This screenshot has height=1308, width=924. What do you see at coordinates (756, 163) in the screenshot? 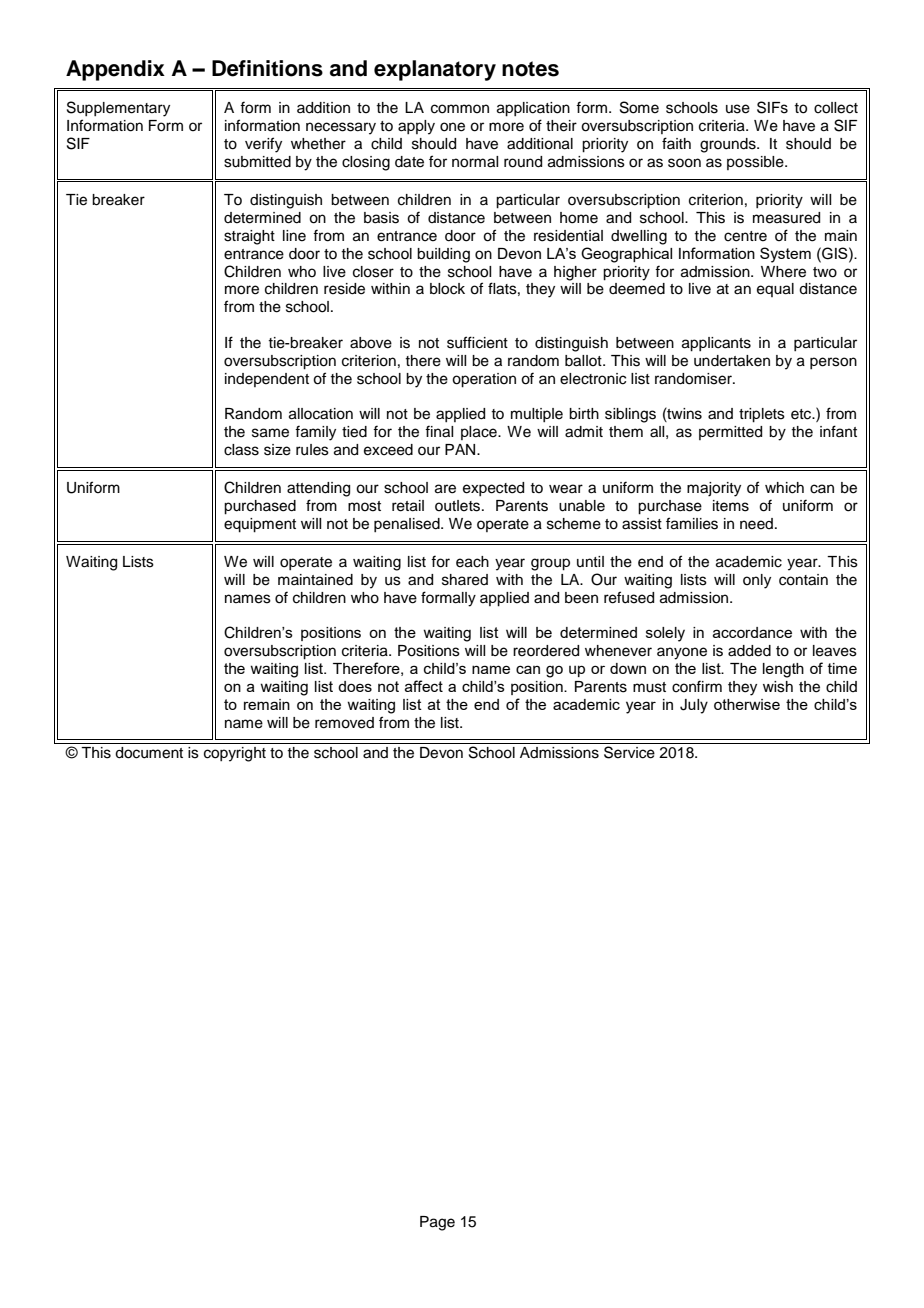
I see `possible` at bounding box center [756, 163].
